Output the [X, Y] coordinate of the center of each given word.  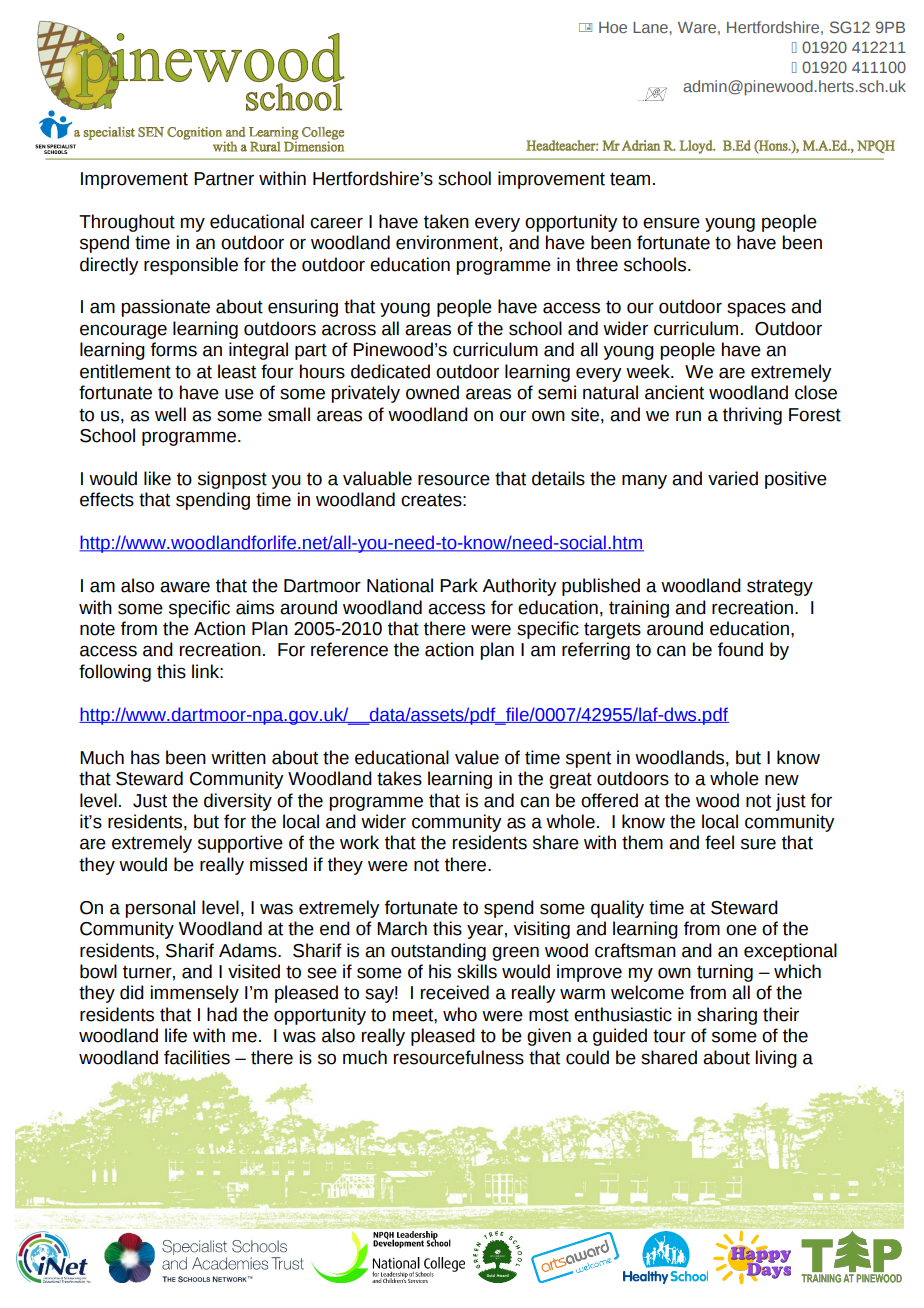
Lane [650, 27]
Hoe [613, 27]
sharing [727, 1016]
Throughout [127, 223]
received [455, 992]
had [222, 1014]
